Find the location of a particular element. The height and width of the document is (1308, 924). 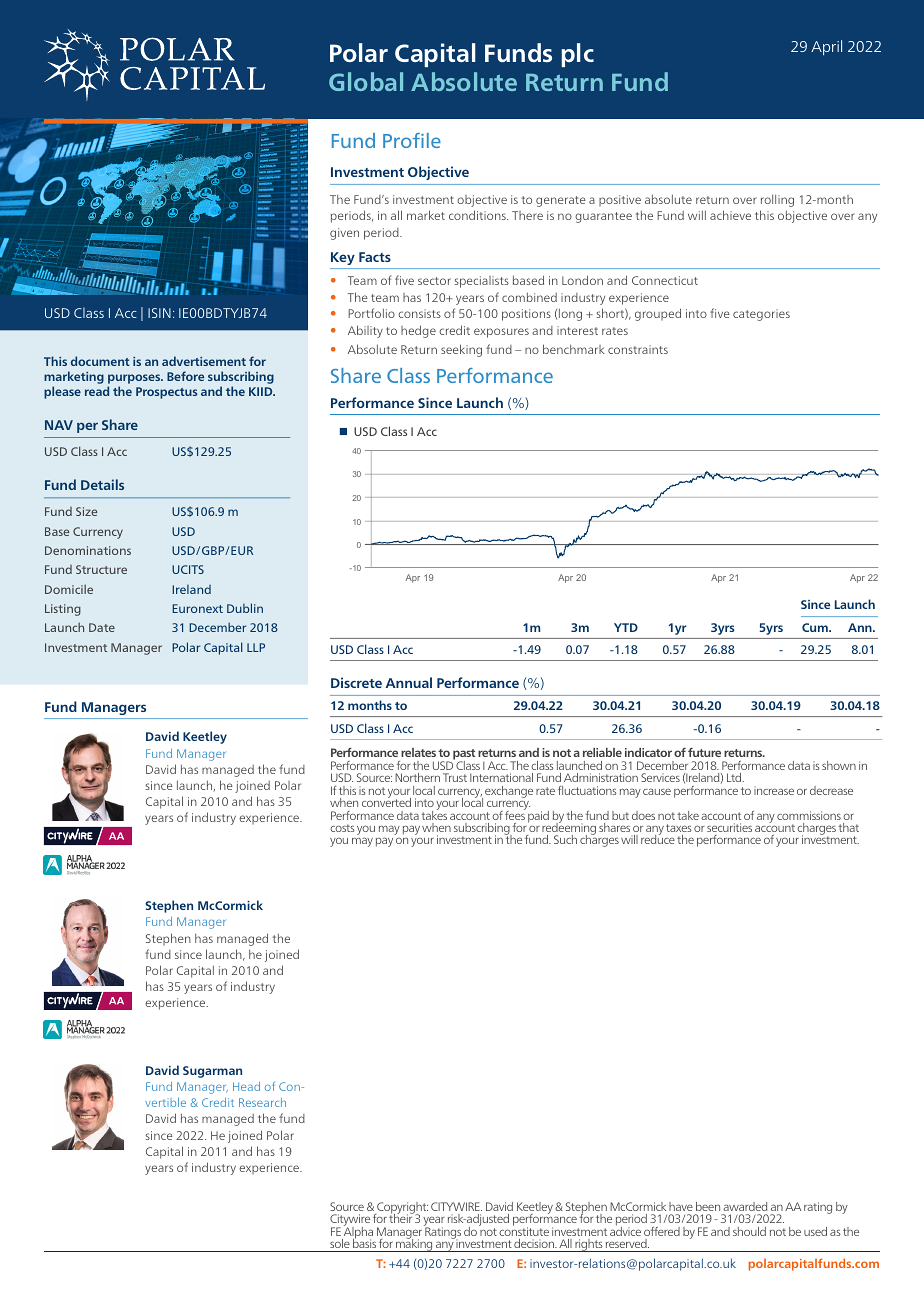

April is located at coordinates (826, 47).
